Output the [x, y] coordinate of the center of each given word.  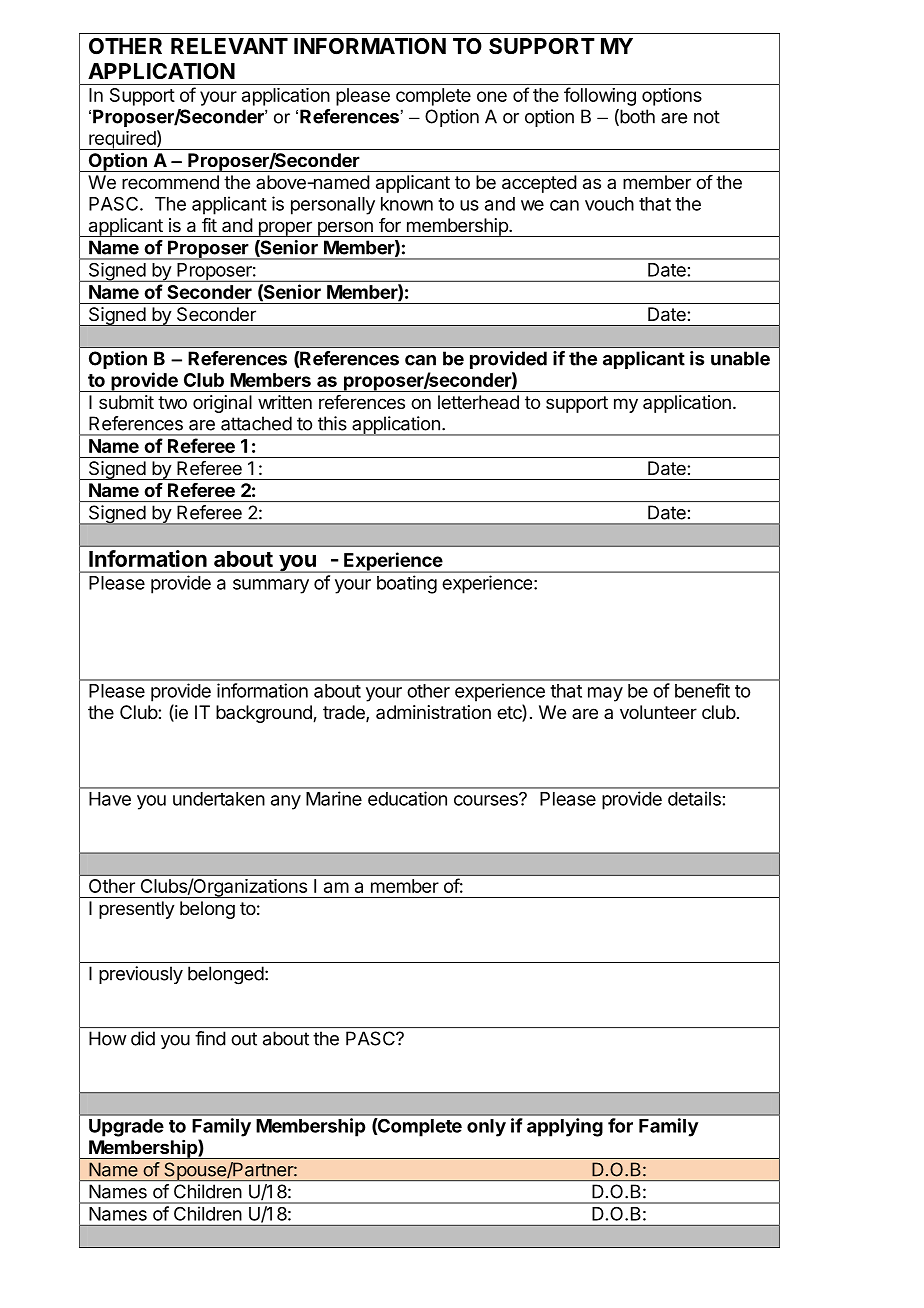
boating [407, 584]
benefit [702, 690]
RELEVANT [229, 46]
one [492, 96]
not [707, 117]
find [210, 1038]
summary [271, 586]
